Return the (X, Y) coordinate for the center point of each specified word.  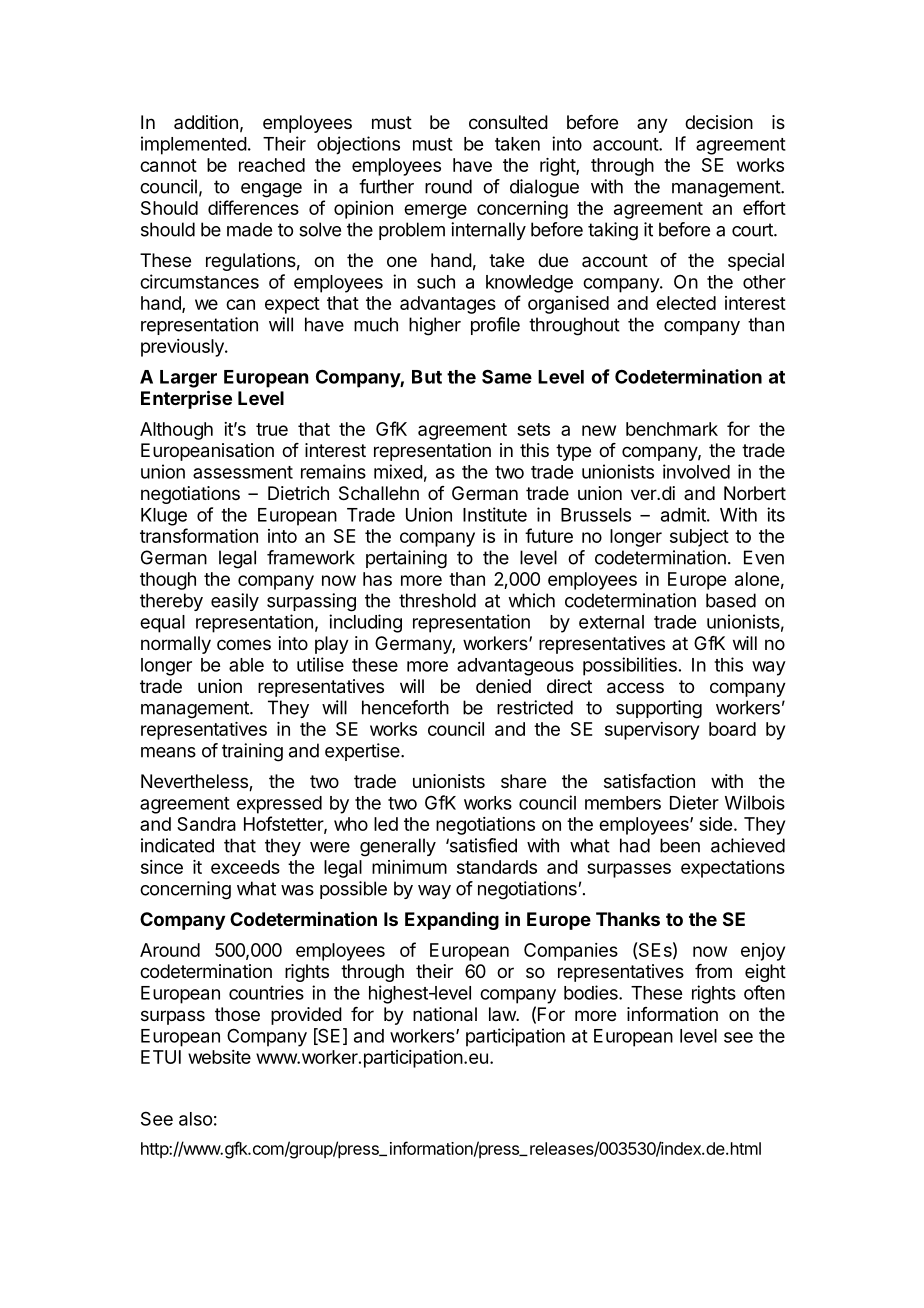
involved (696, 471)
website (219, 1057)
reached (272, 165)
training (252, 752)
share (523, 781)
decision (719, 122)
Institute (495, 514)
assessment (243, 472)
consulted (508, 122)
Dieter (694, 802)
